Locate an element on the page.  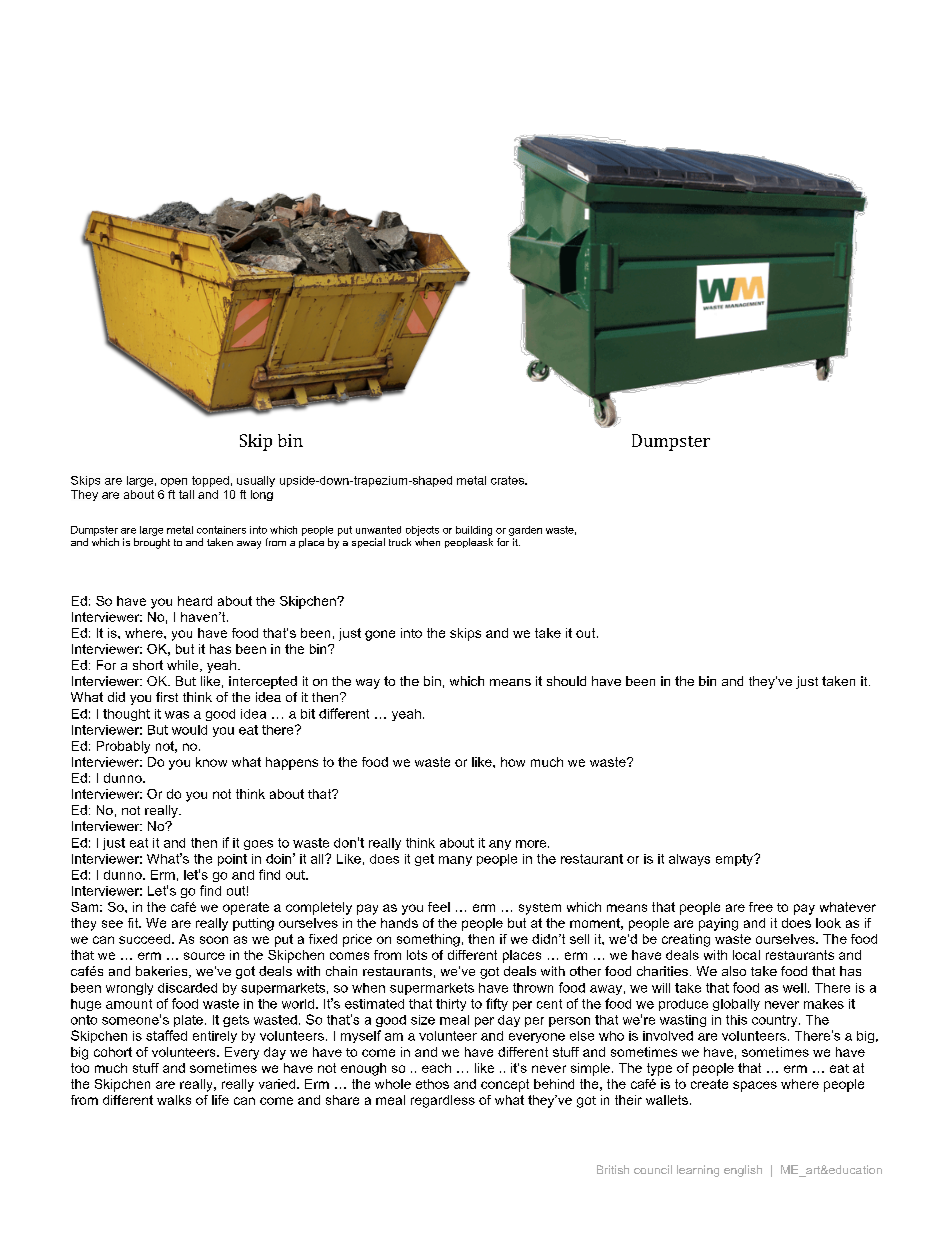
walks is located at coordinates (174, 1100).
